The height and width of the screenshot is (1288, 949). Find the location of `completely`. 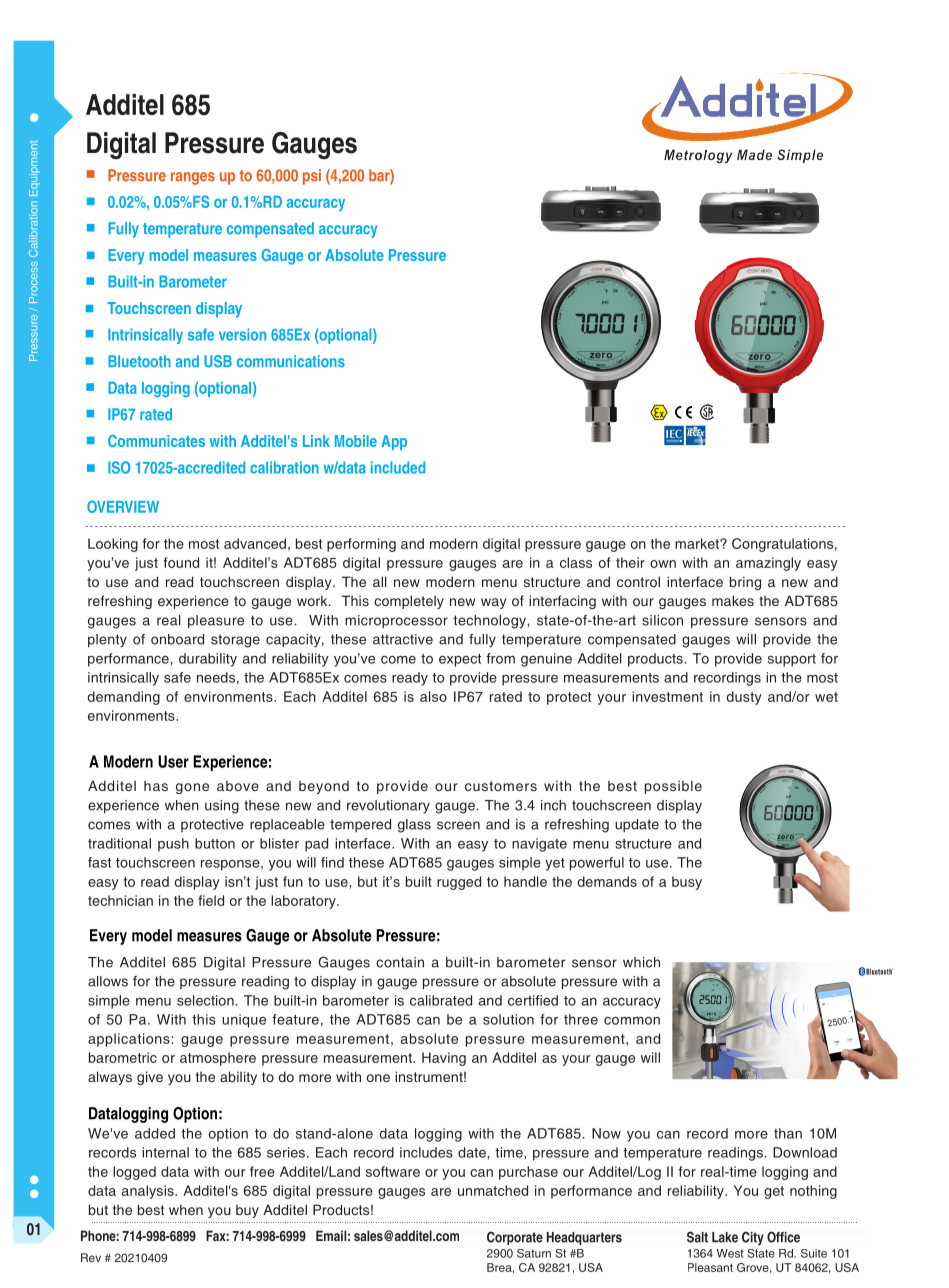

completely is located at coordinates (409, 602).
